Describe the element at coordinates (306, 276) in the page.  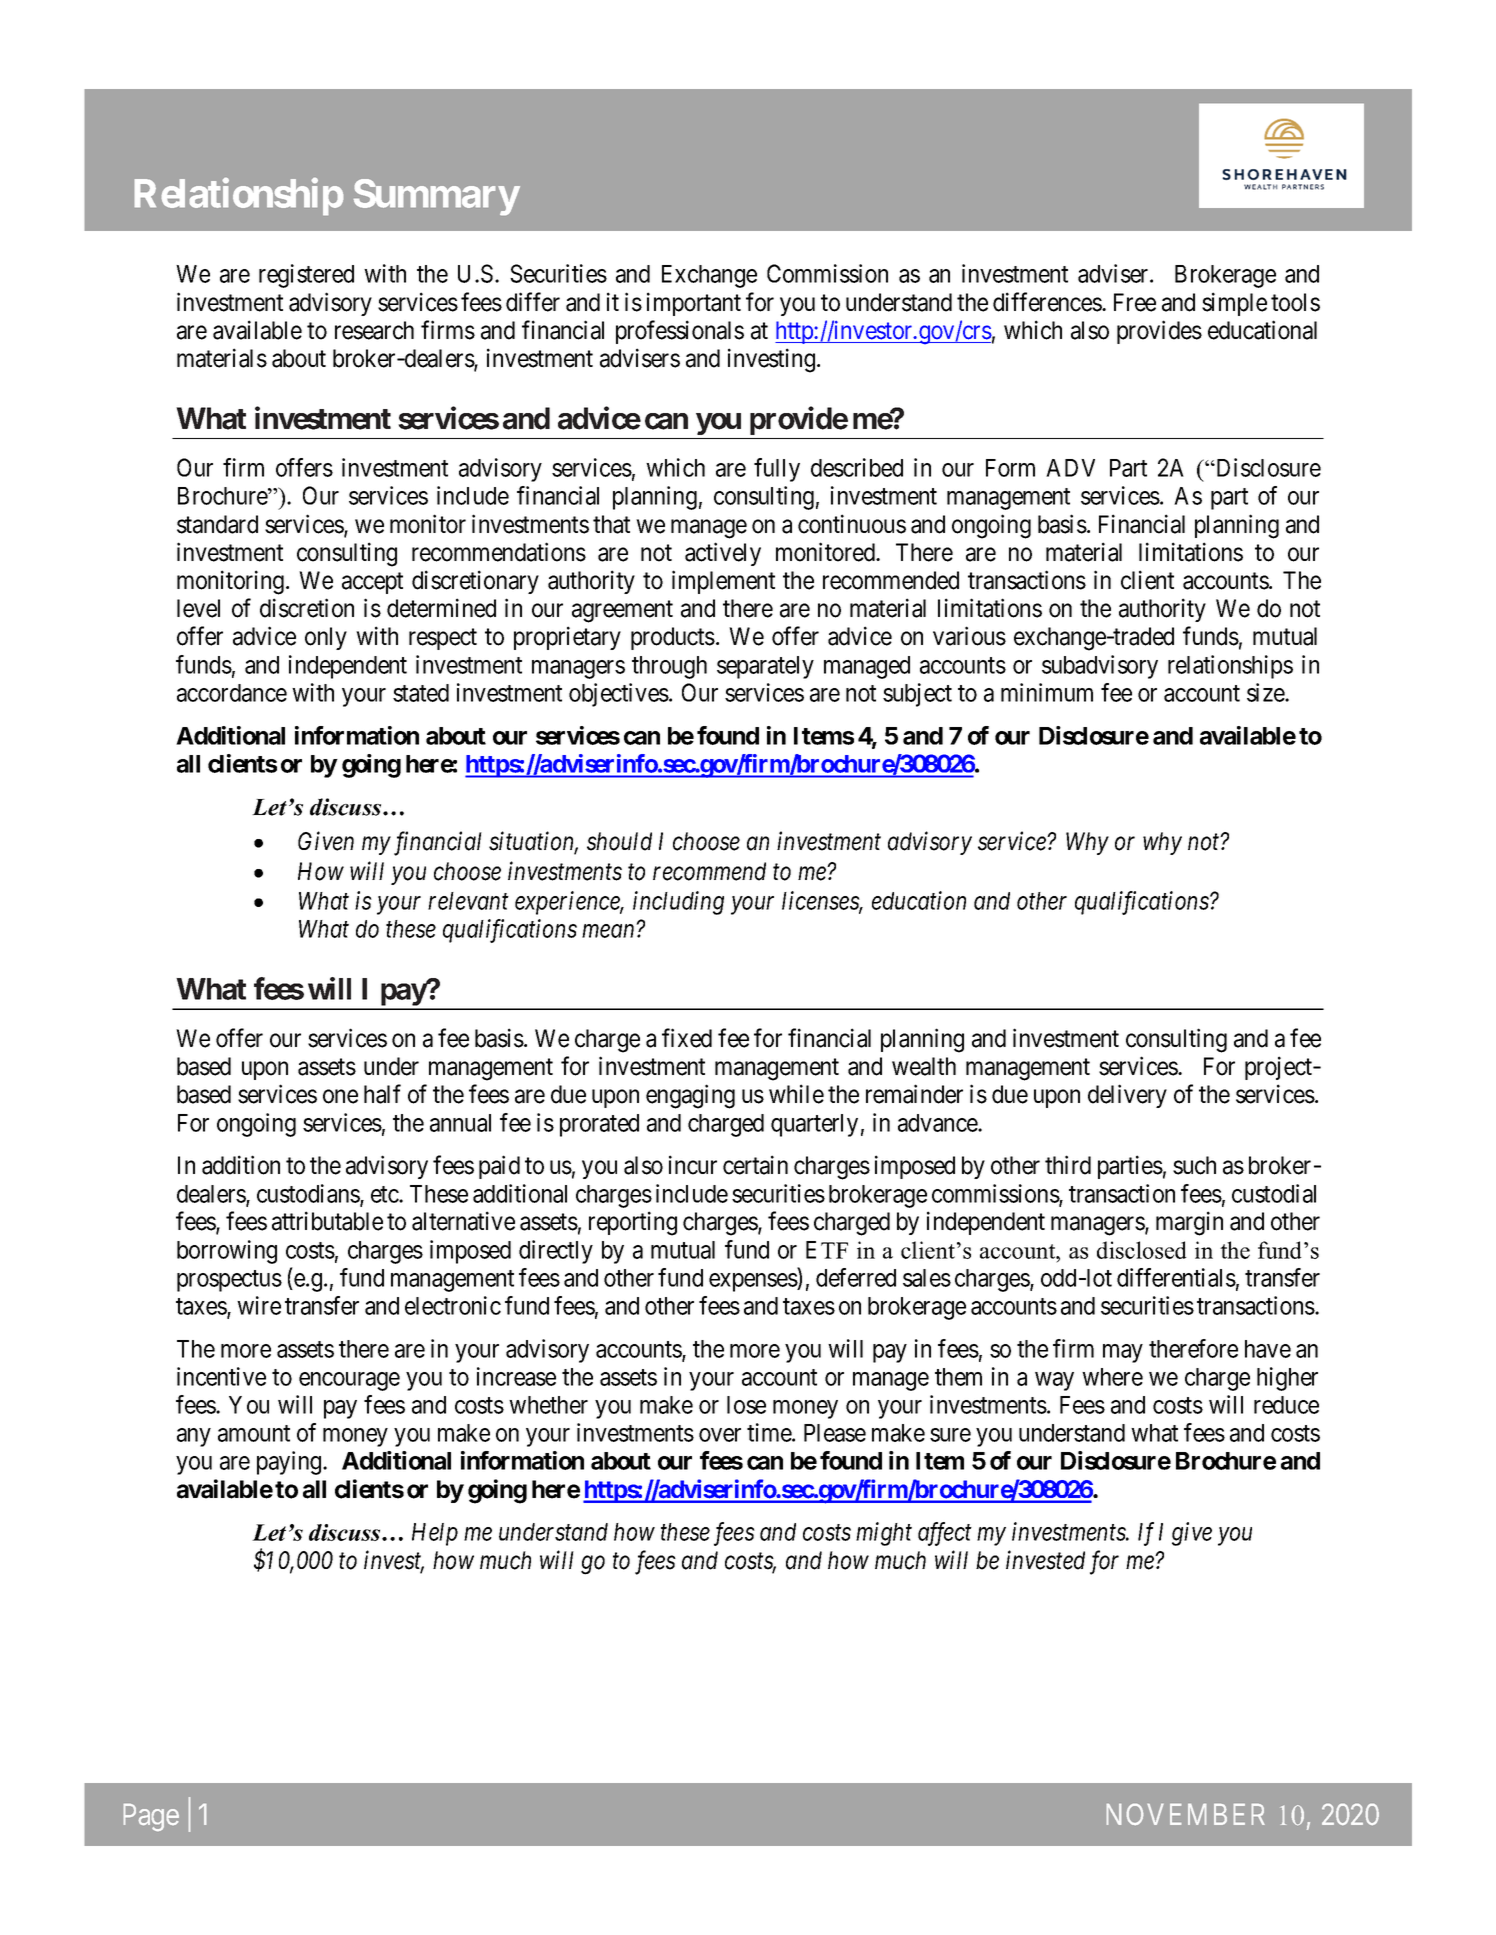
I see `registered` at that location.
